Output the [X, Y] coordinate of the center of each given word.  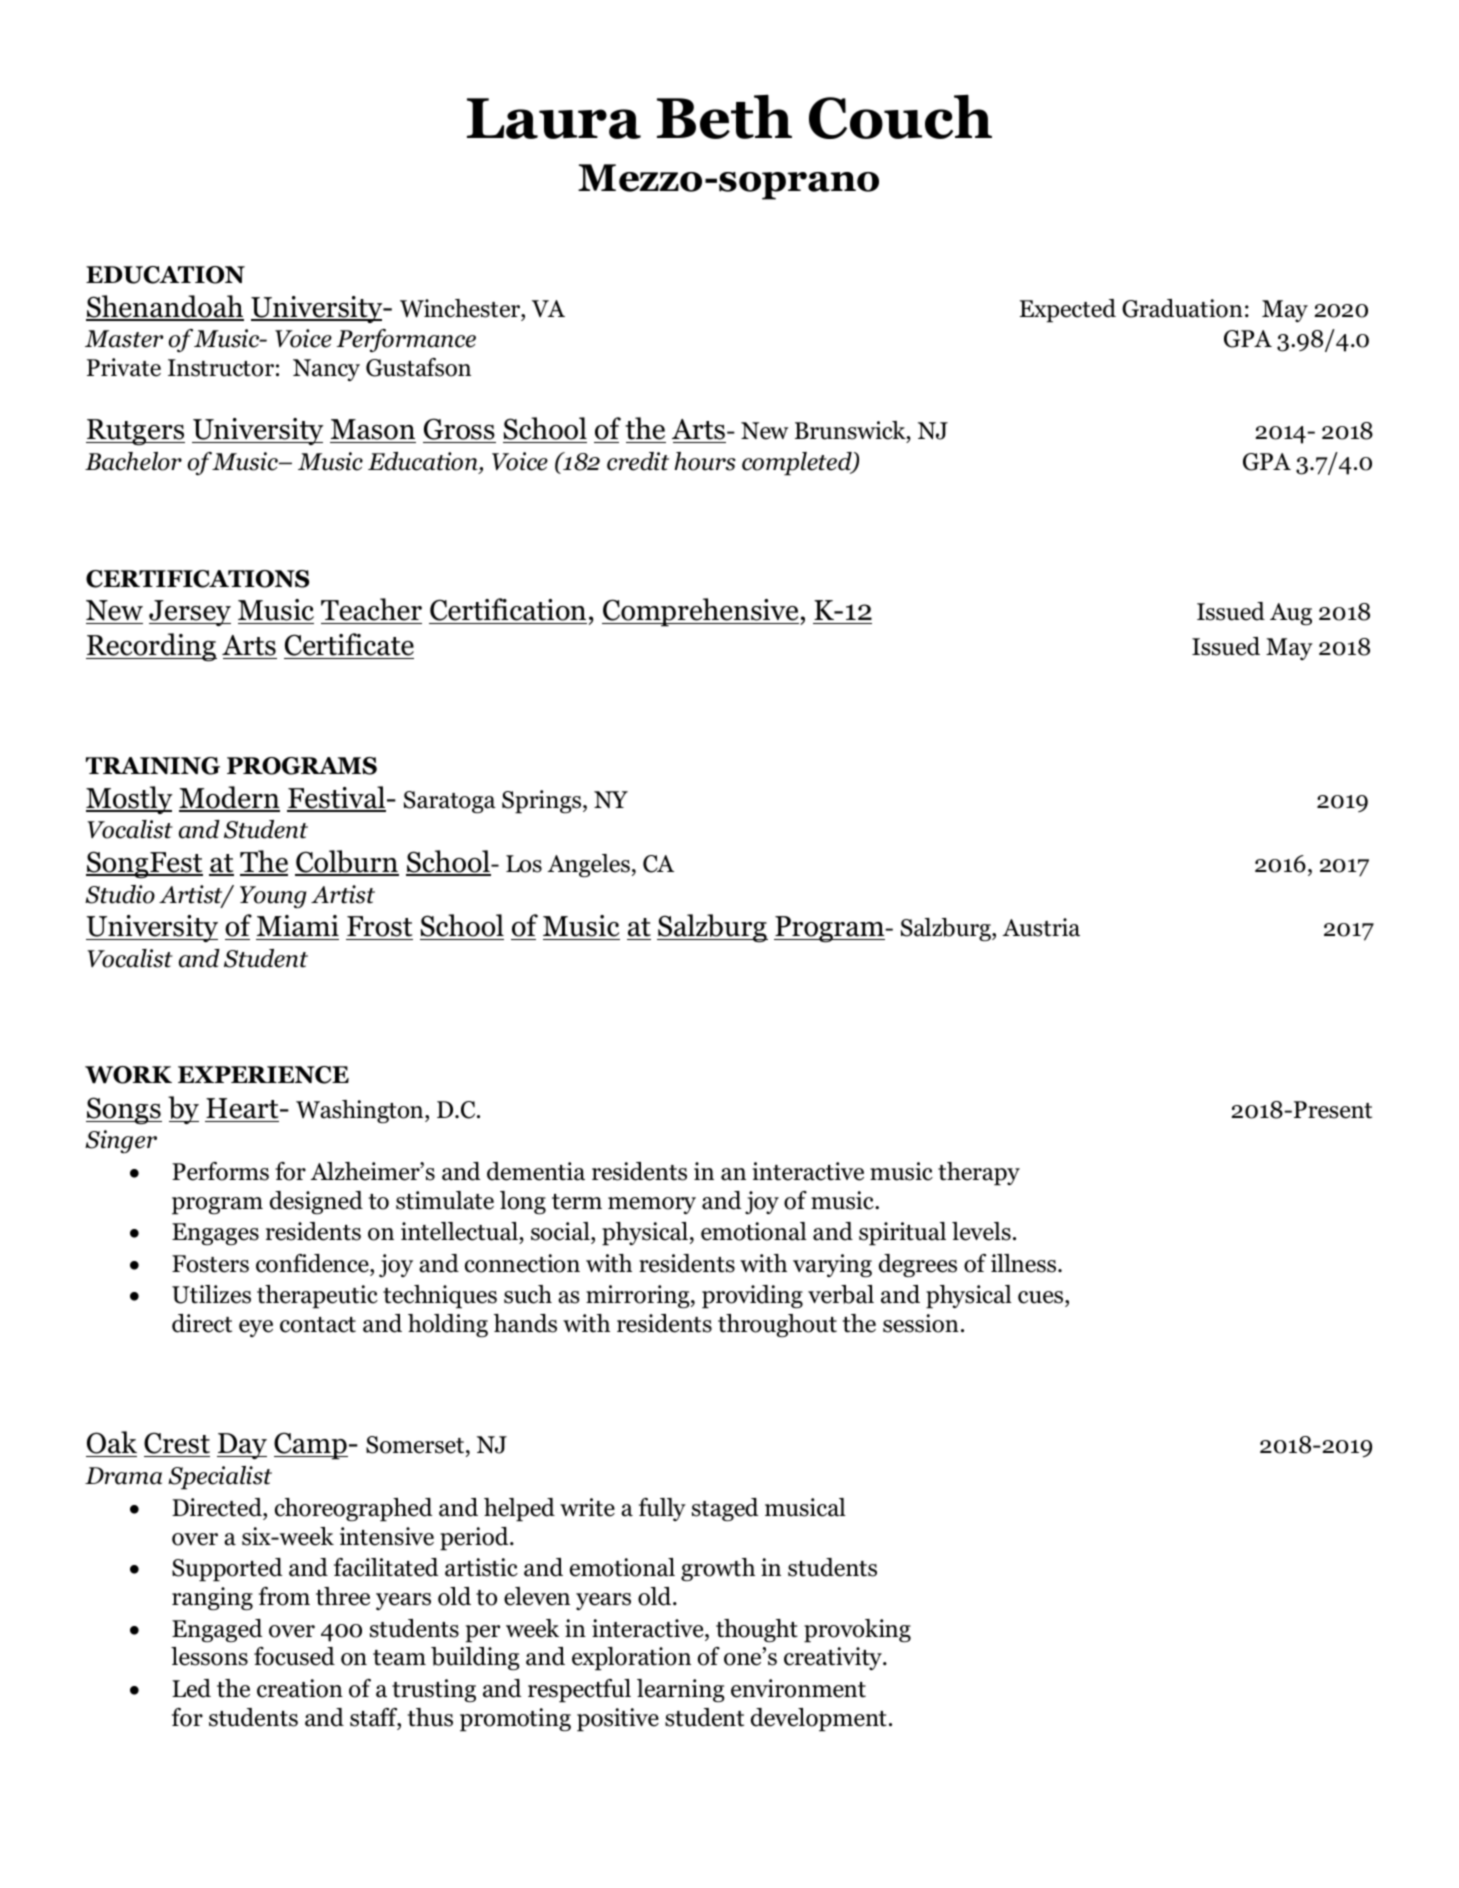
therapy [979, 1174]
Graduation [1182, 308]
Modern [229, 798]
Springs [543, 802]
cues [1042, 1297]
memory [652, 1205]
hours [705, 461]
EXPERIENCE [263, 1075]
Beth [724, 116]
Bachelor [133, 461]
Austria [1041, 927]
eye [256, 1328]
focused [294, 1656]
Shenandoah [165, 307]
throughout [777, 1325]
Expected [1067, 311]
